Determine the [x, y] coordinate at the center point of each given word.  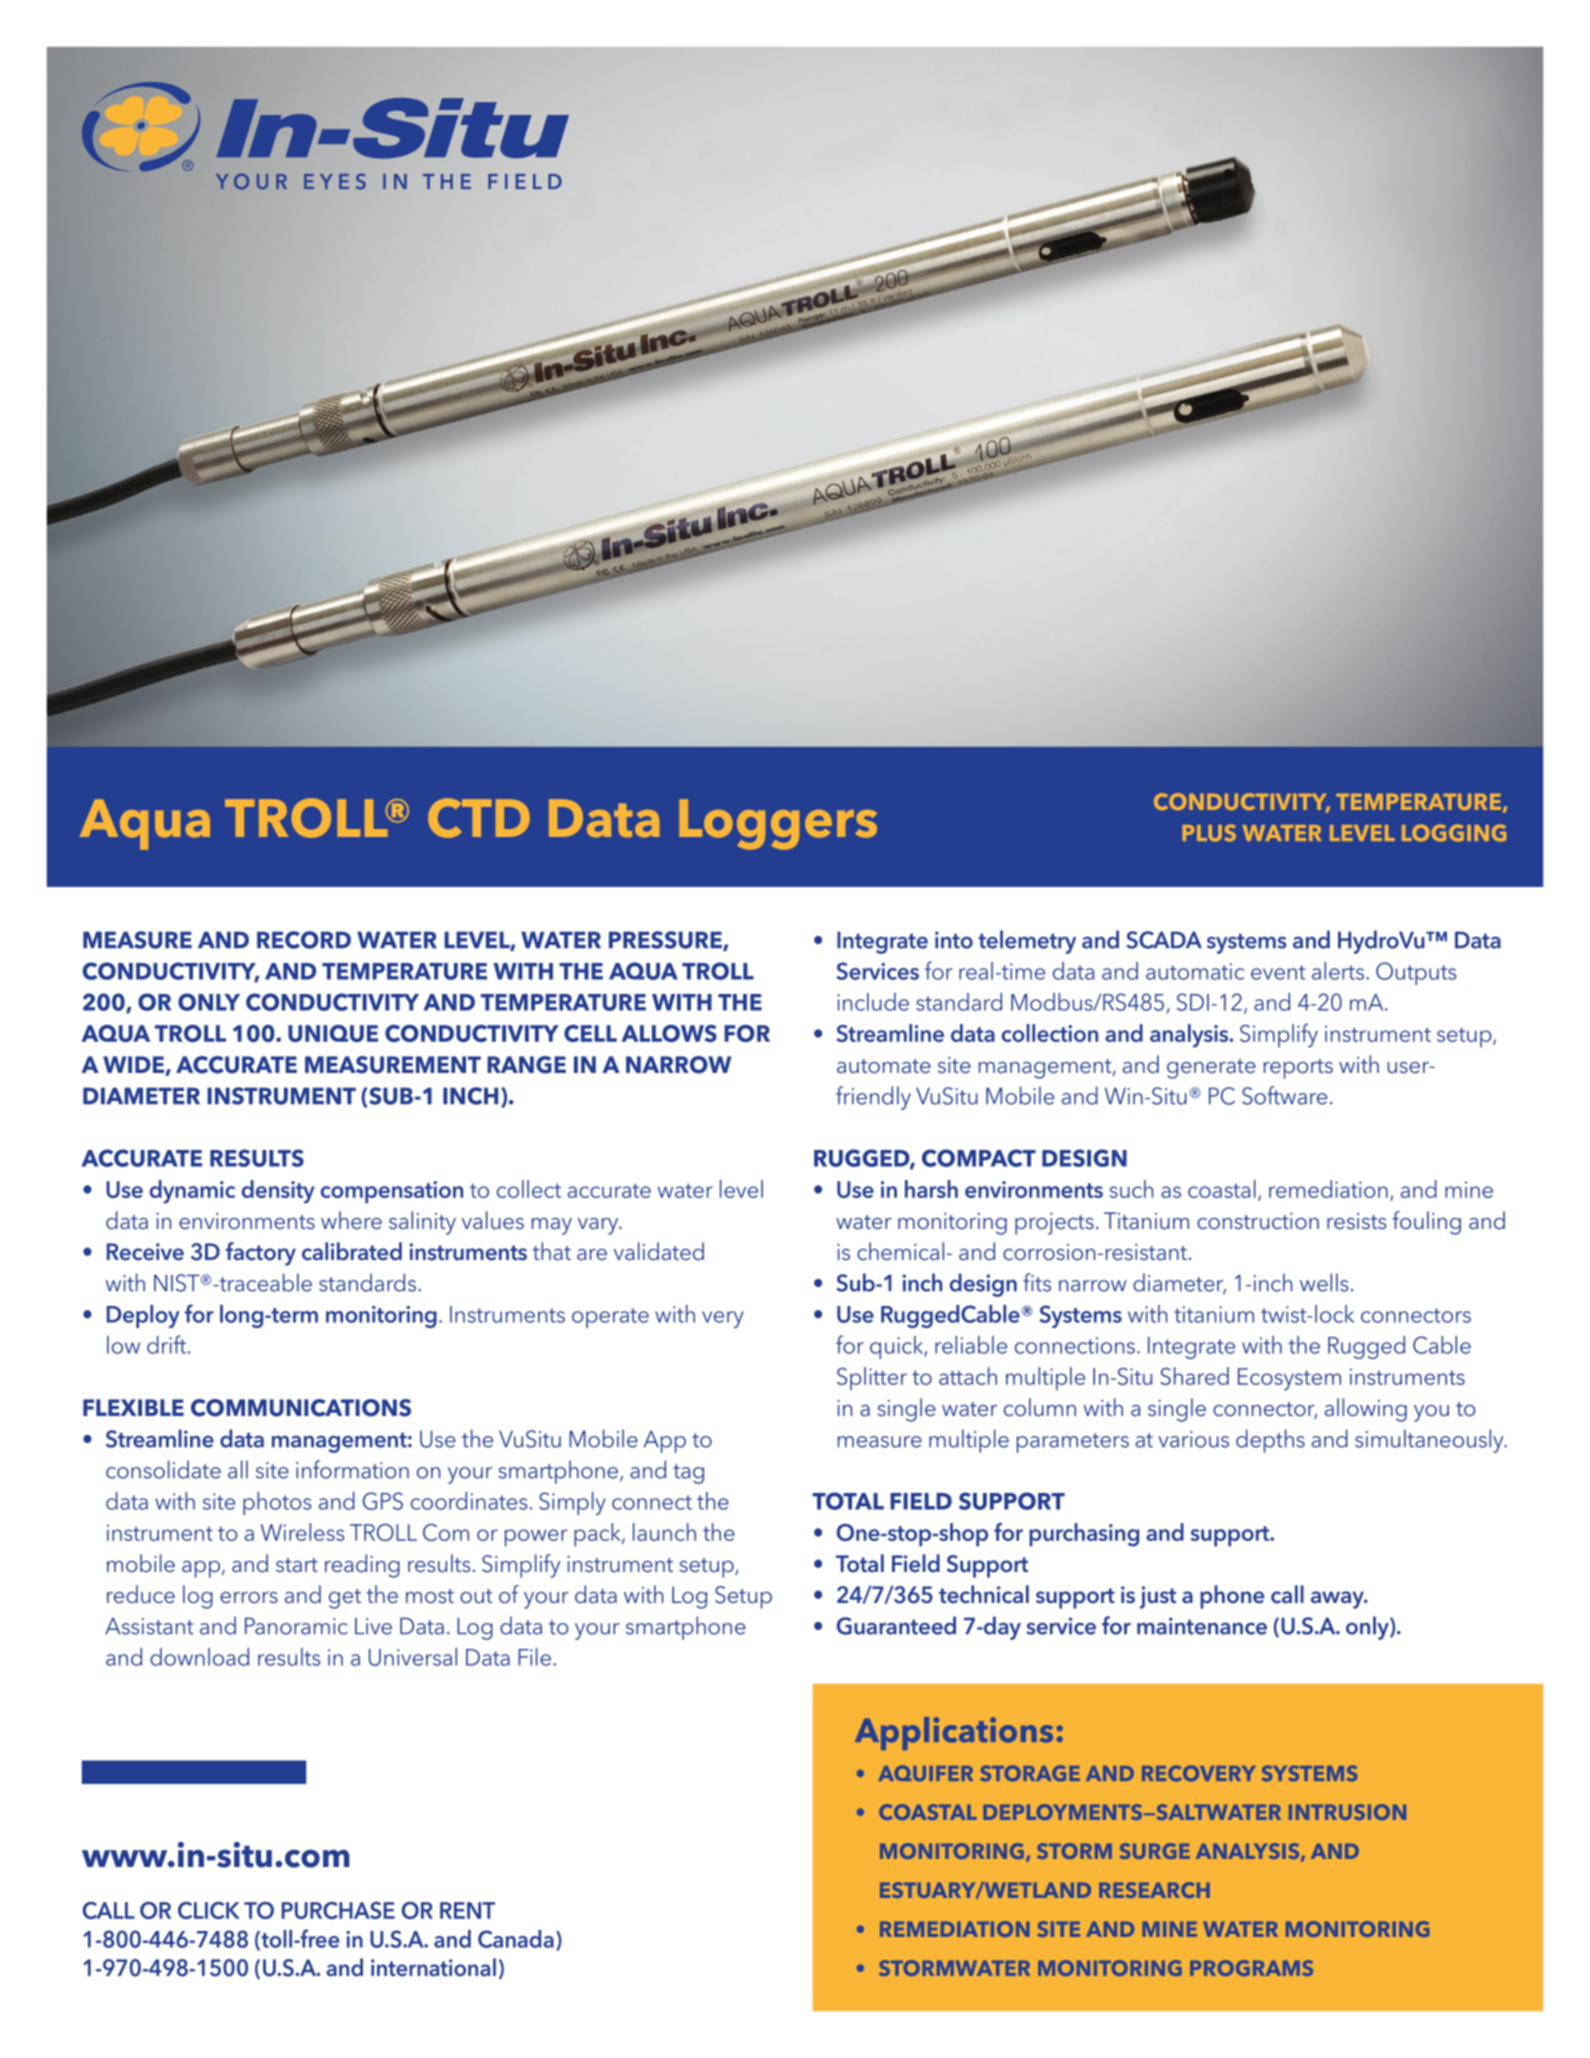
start [297, 1565]
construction [1258, 1221]
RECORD [304, 940]
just [1158, 1597]
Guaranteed [896, 1625]
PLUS [1209, 833]
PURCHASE [338, 1910]
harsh [931, 1189]
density [278, 1192]
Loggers [778, 824]
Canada [516, 1939]
